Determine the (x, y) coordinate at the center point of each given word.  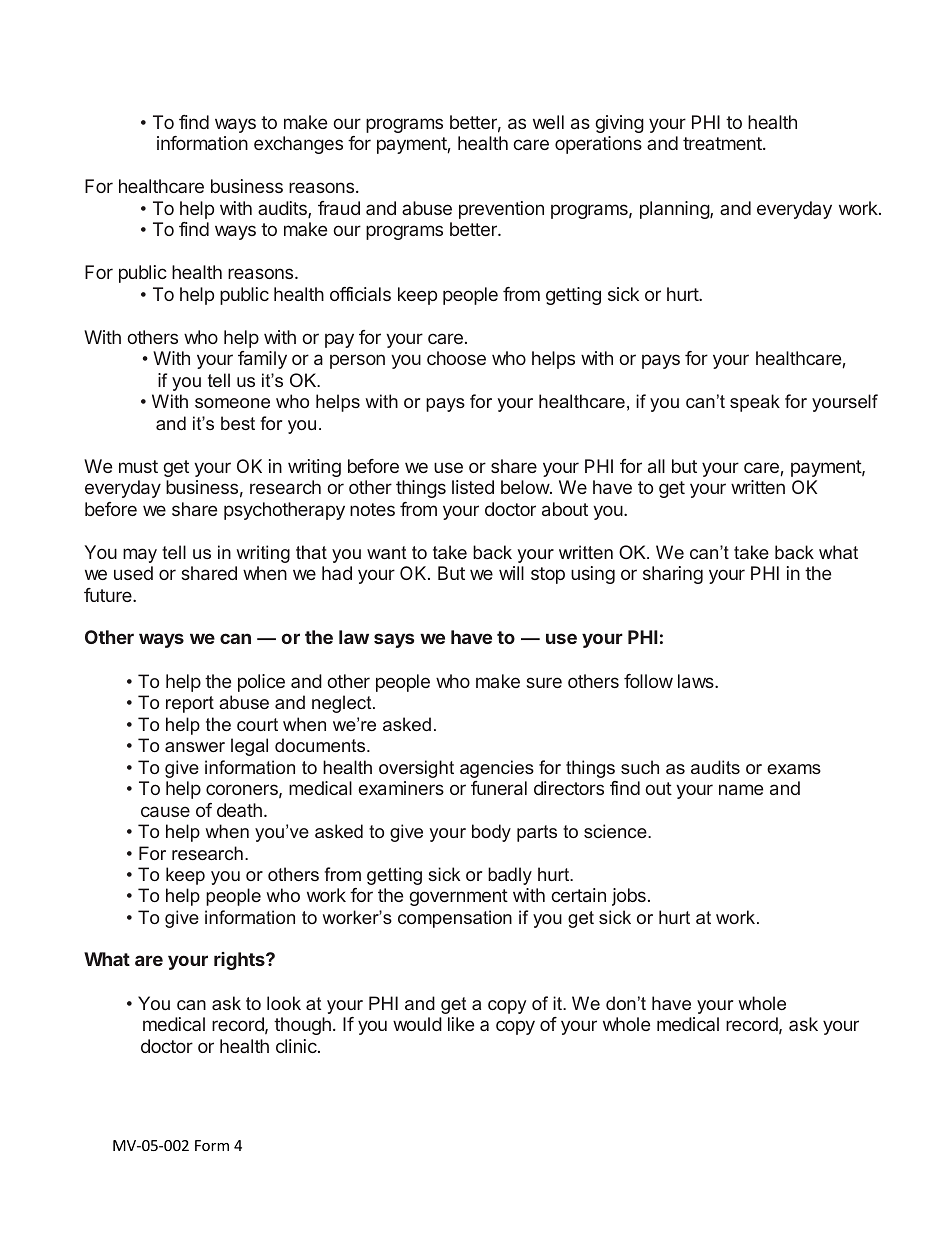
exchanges (298, 145)
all (656, 466)
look (284, 1003)
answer (195, 747)
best (238, 423)
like (461, 1024)
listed (473, 487)
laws (697, 681)
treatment (723, 143)
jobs (629, 897)
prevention (501, 210)
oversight (416, 769)
